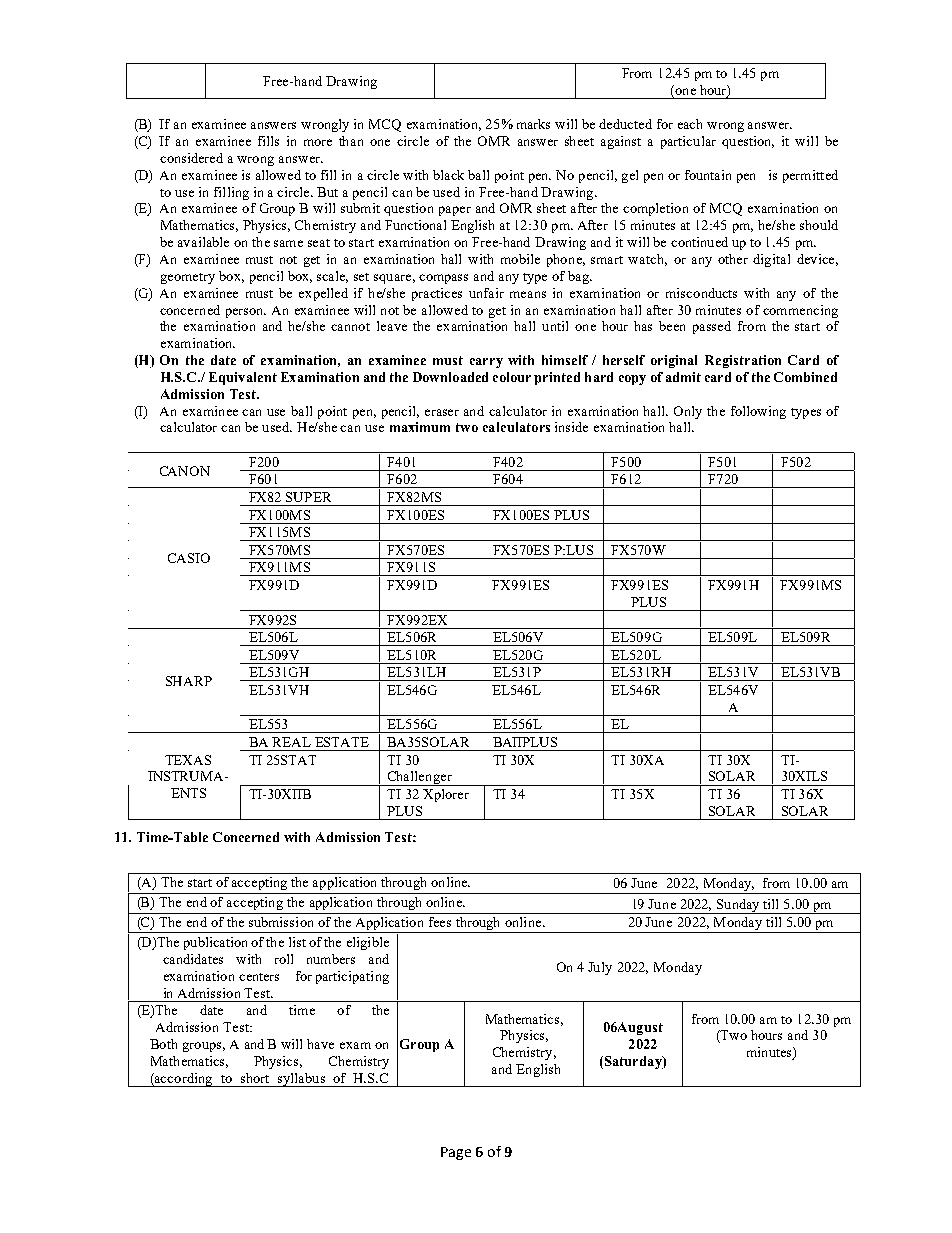  I want to click on TEXAS, so click(188, 760).
